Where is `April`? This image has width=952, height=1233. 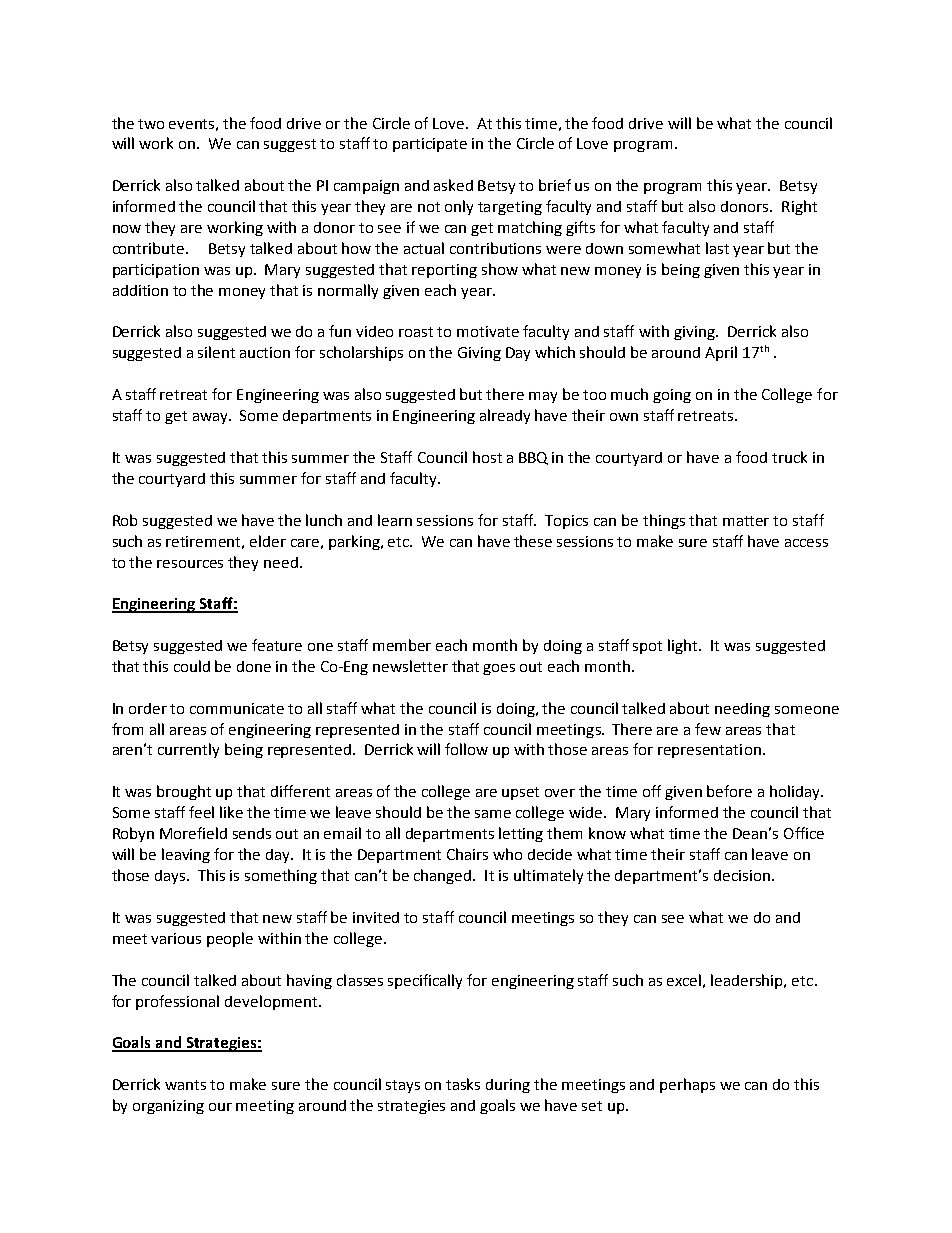
April is located at coordinates (721, 353).
